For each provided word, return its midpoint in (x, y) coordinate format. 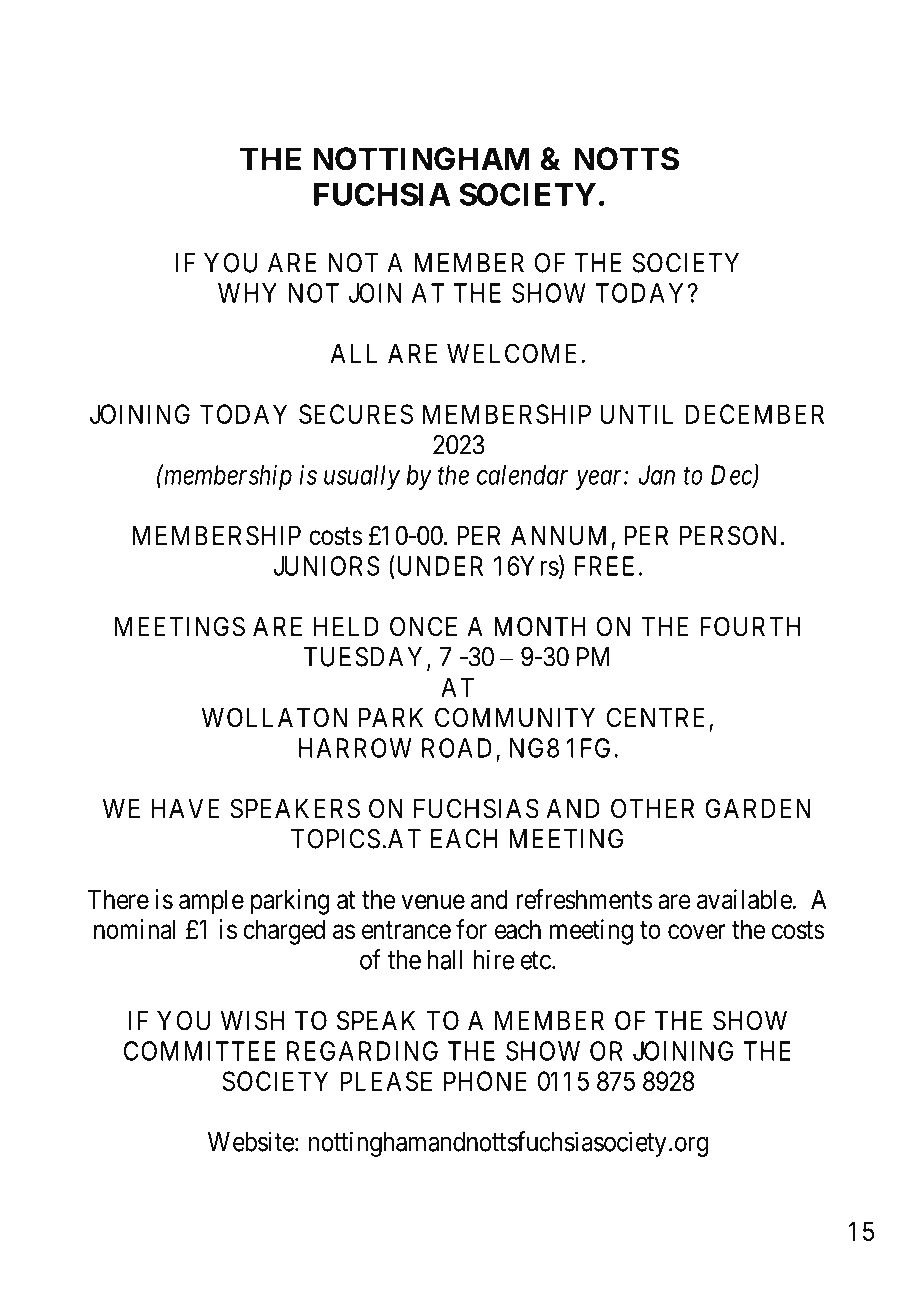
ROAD (457, 748)
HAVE (185, 808)
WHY (247, 293)
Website (251, 1141)
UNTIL (637, 414)
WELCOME (512, 353)
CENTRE (658, 718)
